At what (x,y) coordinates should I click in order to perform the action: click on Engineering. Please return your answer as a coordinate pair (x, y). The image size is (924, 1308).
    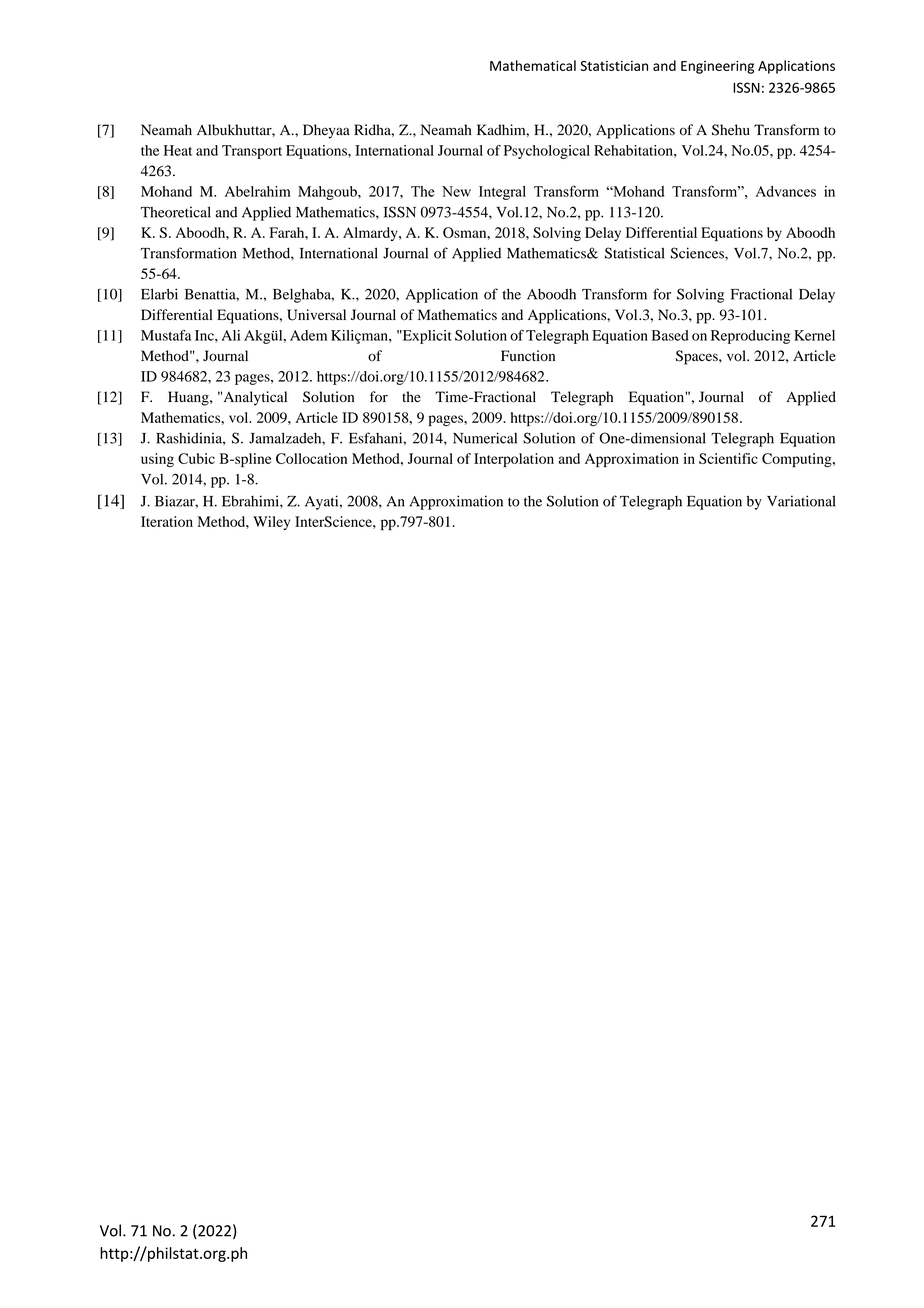
    Looking at the image, I should click on (717, 67).
